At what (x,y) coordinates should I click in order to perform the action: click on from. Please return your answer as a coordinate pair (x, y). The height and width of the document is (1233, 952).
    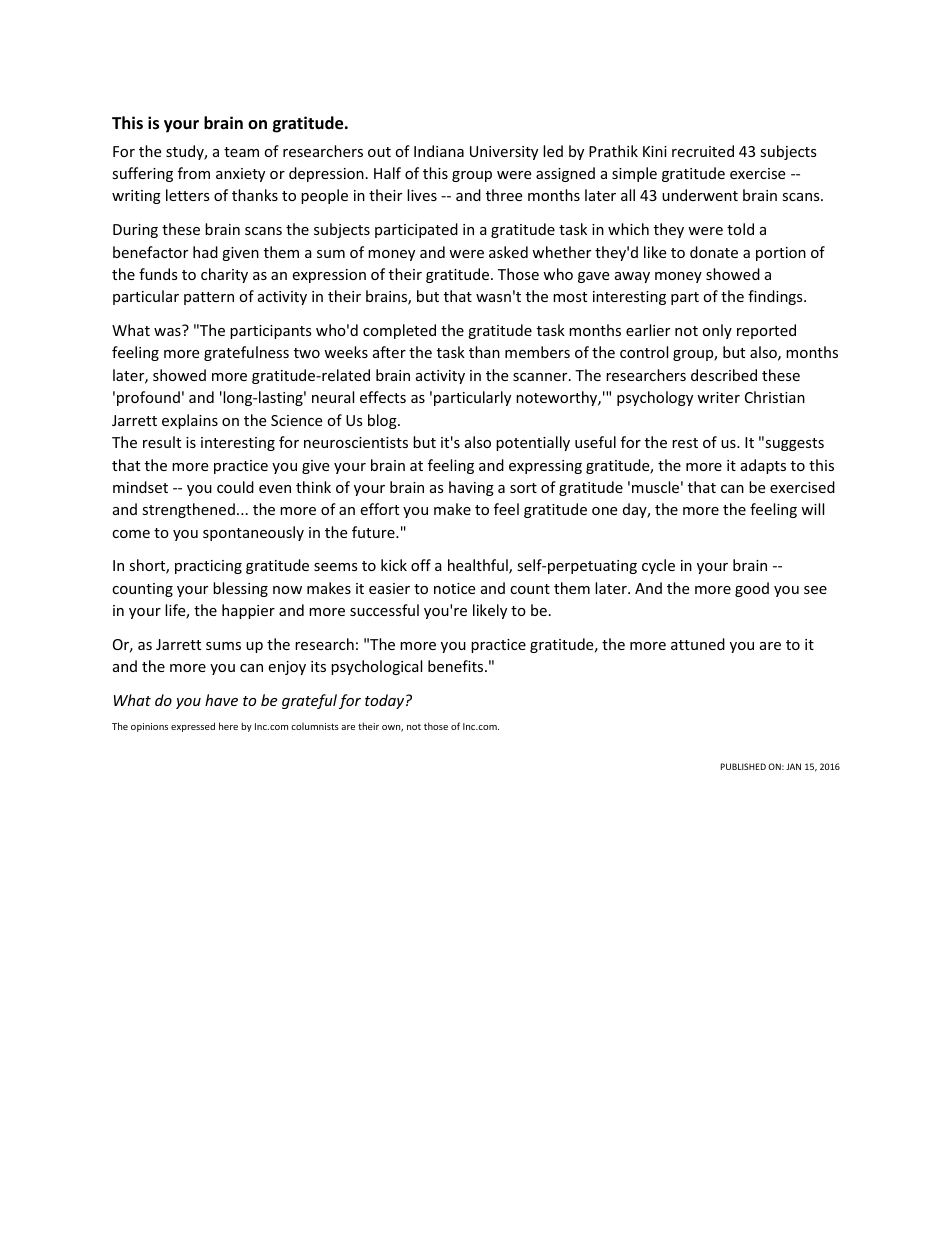
    Looking at the image, I should click on (194, 173).
